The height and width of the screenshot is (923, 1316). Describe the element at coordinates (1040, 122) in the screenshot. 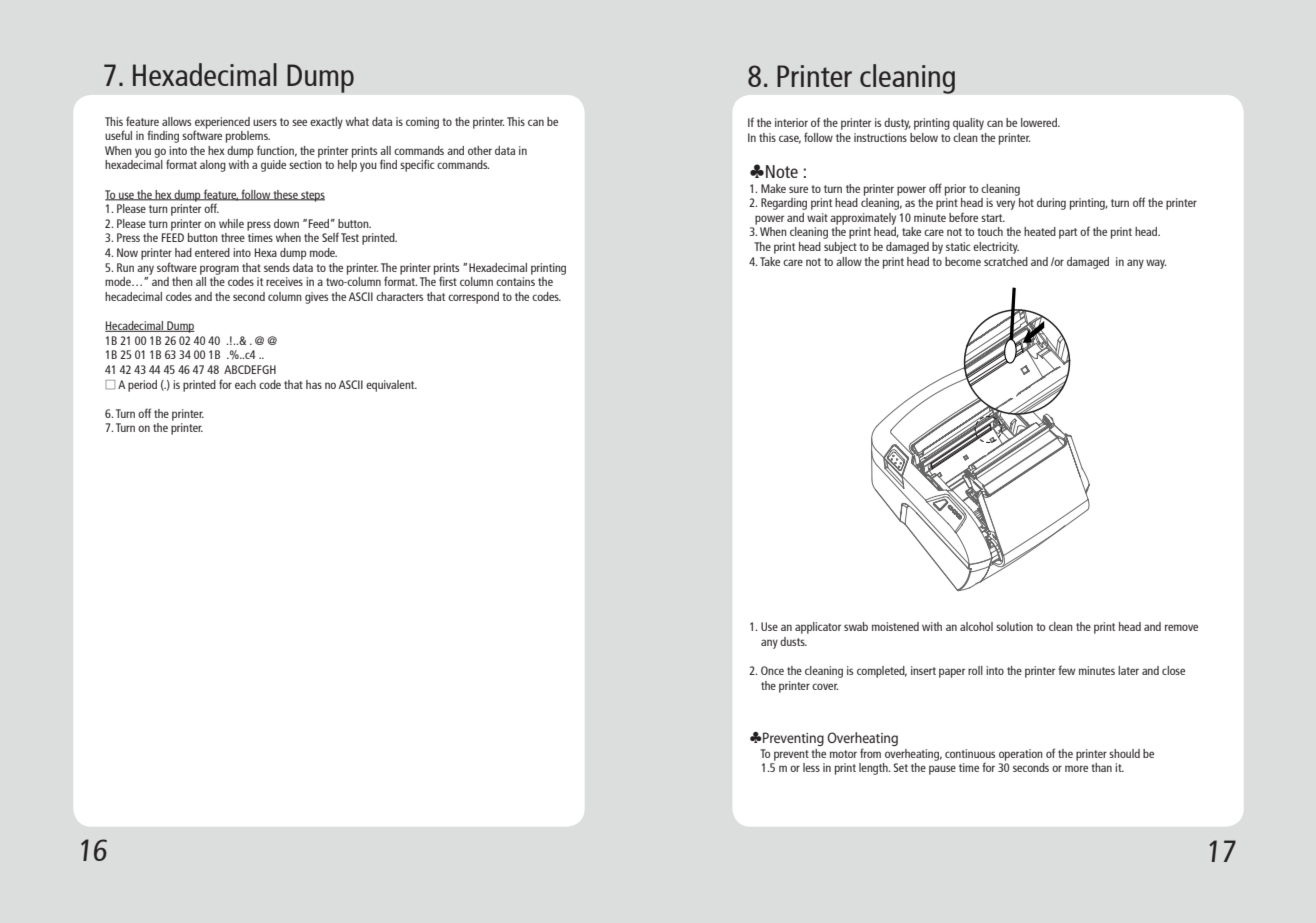

I see `lowered` at that location.
